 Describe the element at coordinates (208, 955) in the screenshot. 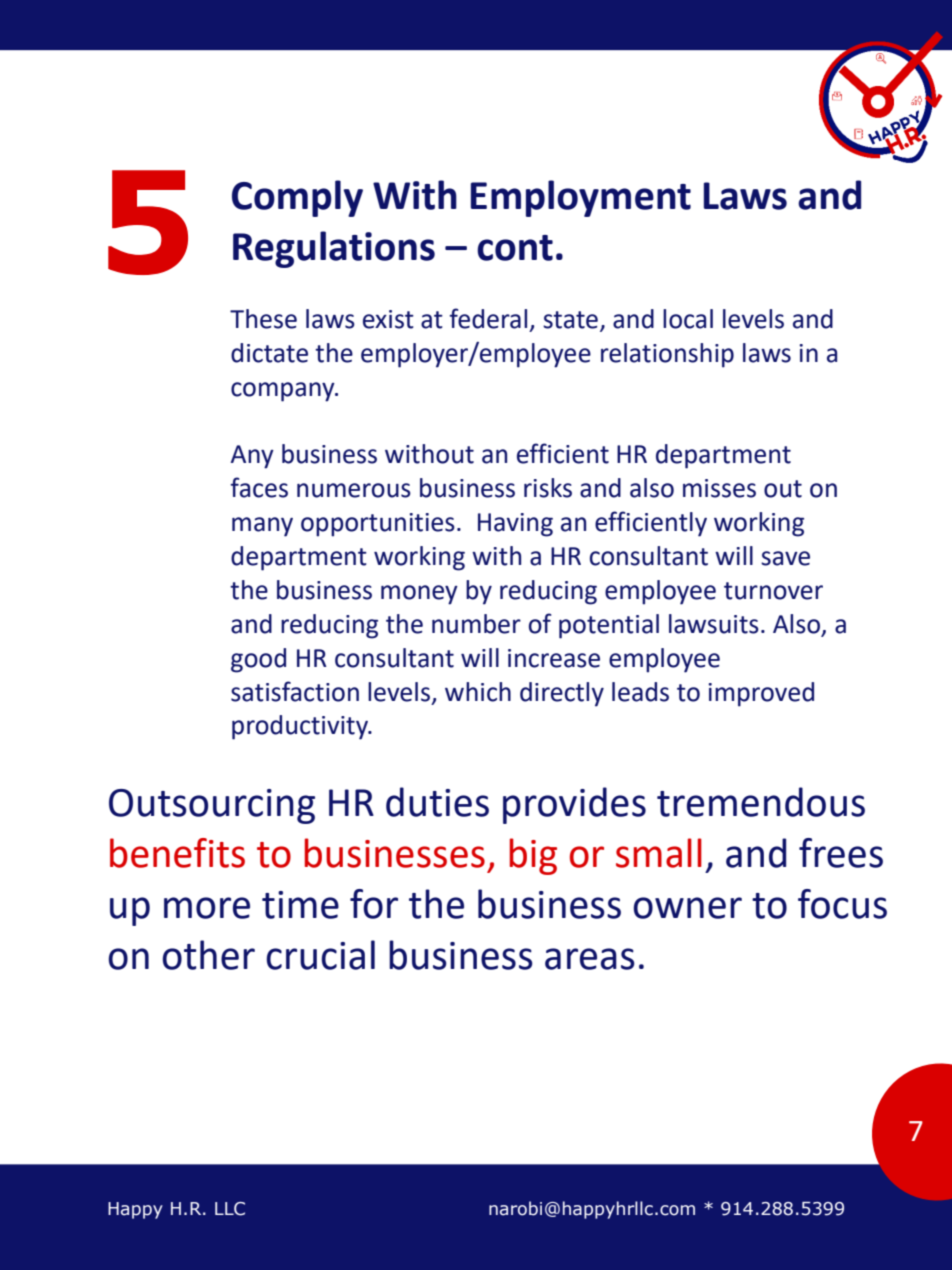

I see `other` at that location.
